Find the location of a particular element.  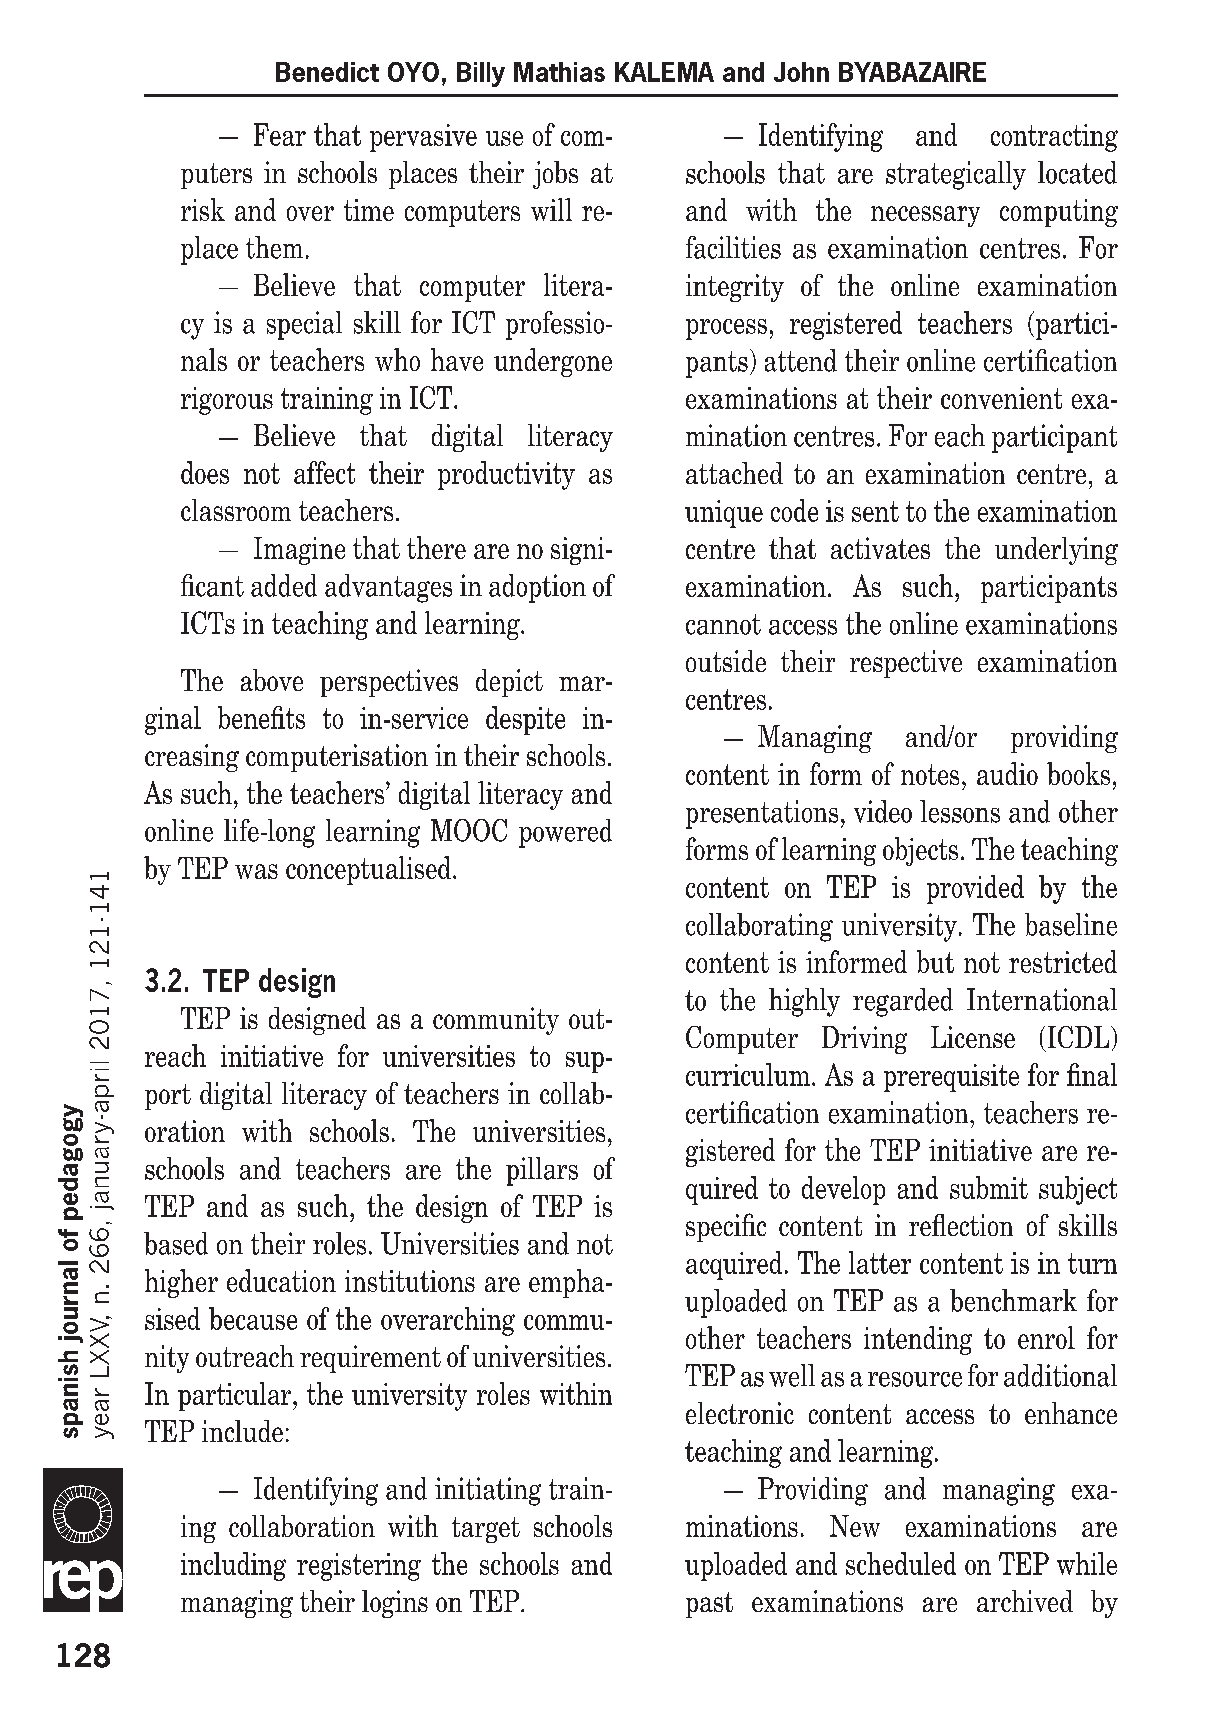

submit is located at coordinates (989, 1187).
